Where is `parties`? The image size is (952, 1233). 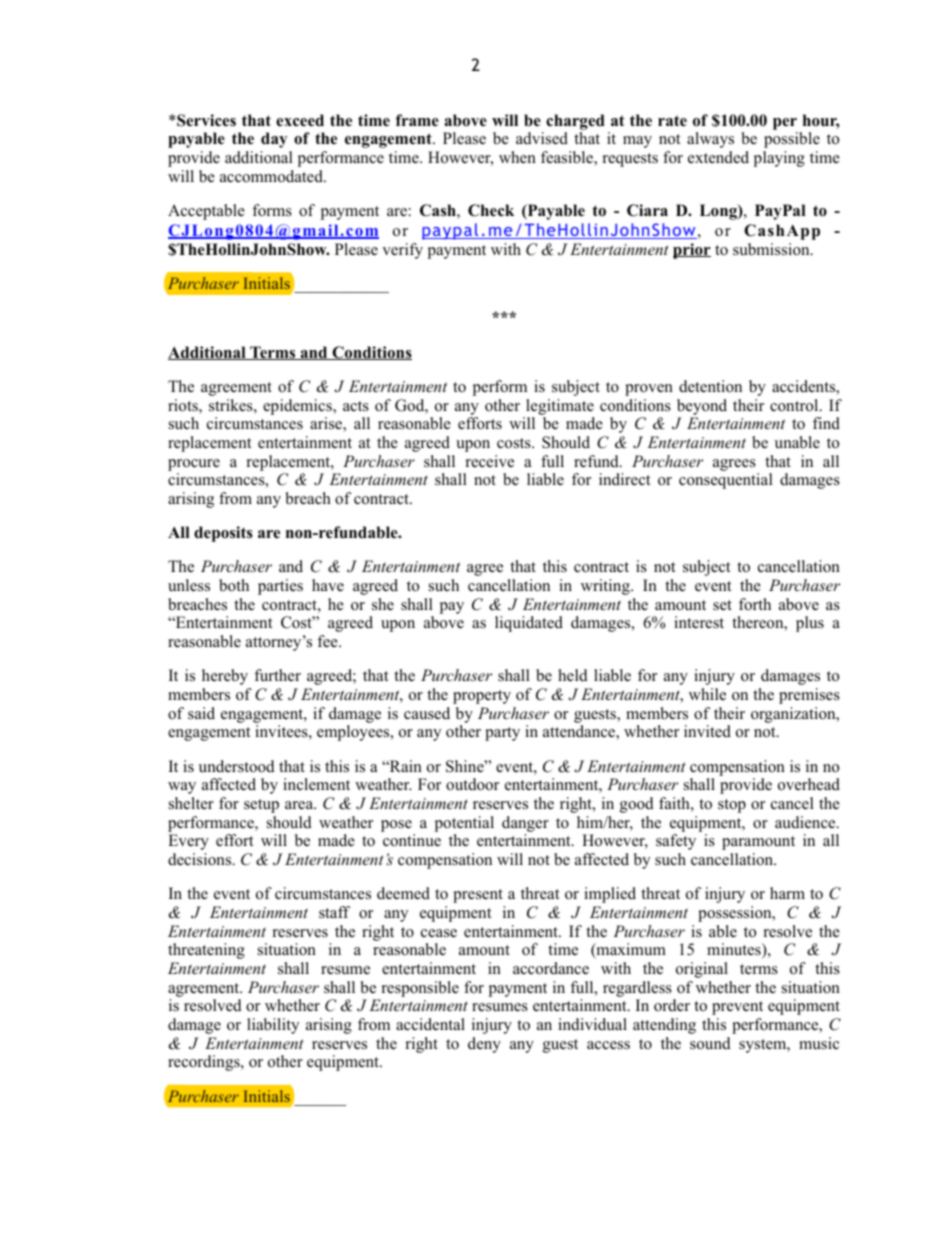 parties is located at coordinates (280, 587).
